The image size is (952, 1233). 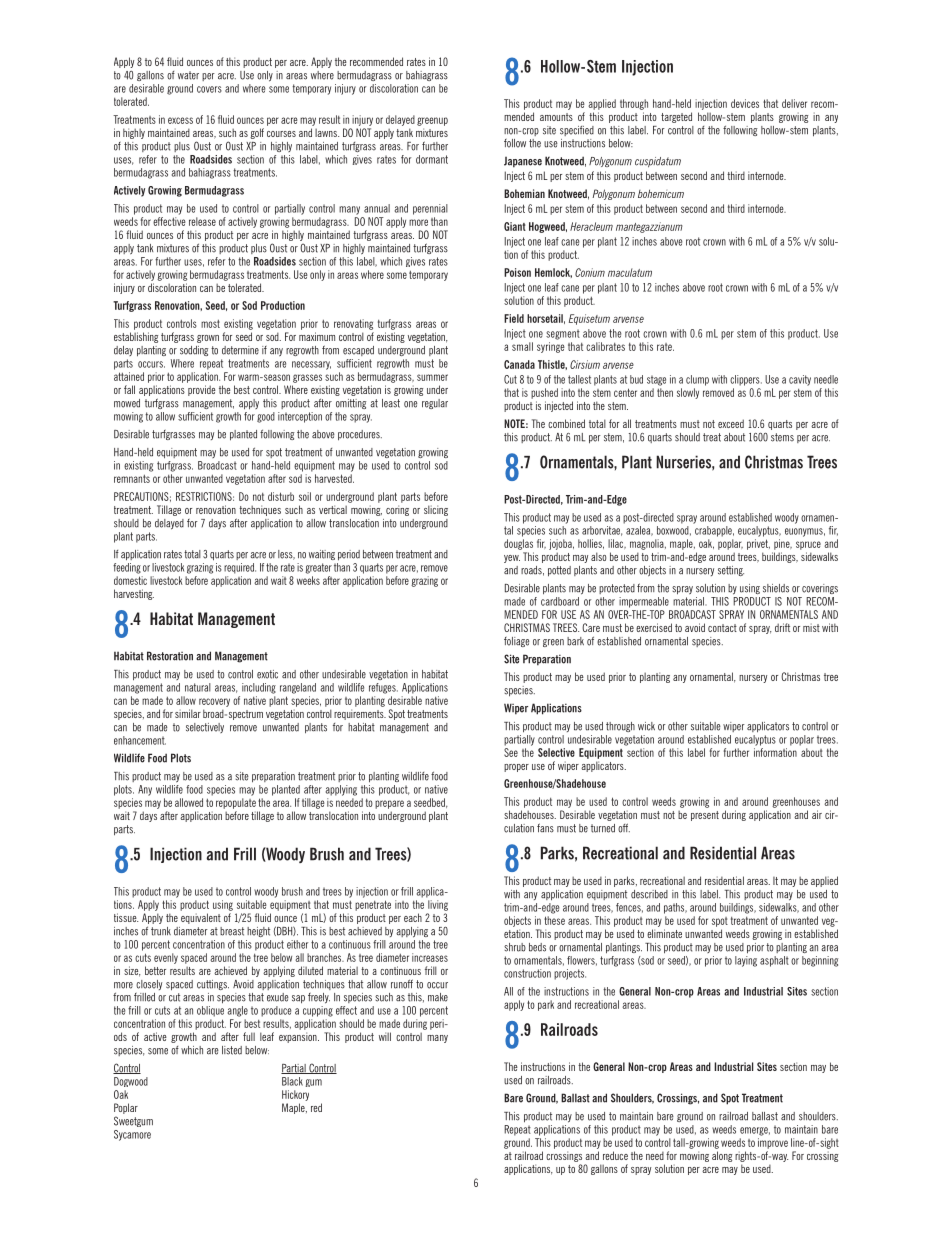 I want to click on improve, so click(x=773, y=1143).
